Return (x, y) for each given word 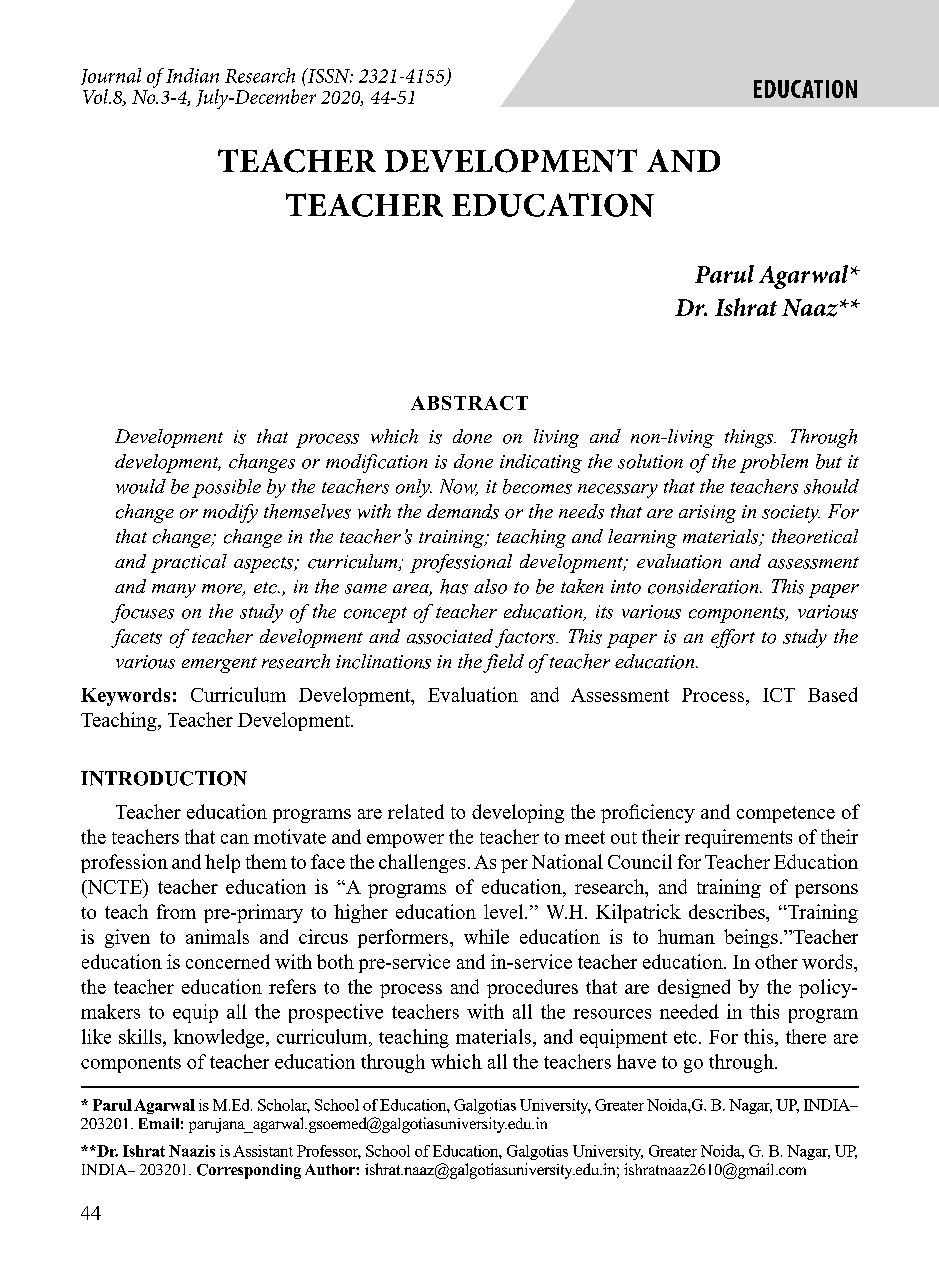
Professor (329, 1152)
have (636, 1061)
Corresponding (249, 1171)
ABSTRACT (469, 403)
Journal (111, 76)
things (750, 438)
